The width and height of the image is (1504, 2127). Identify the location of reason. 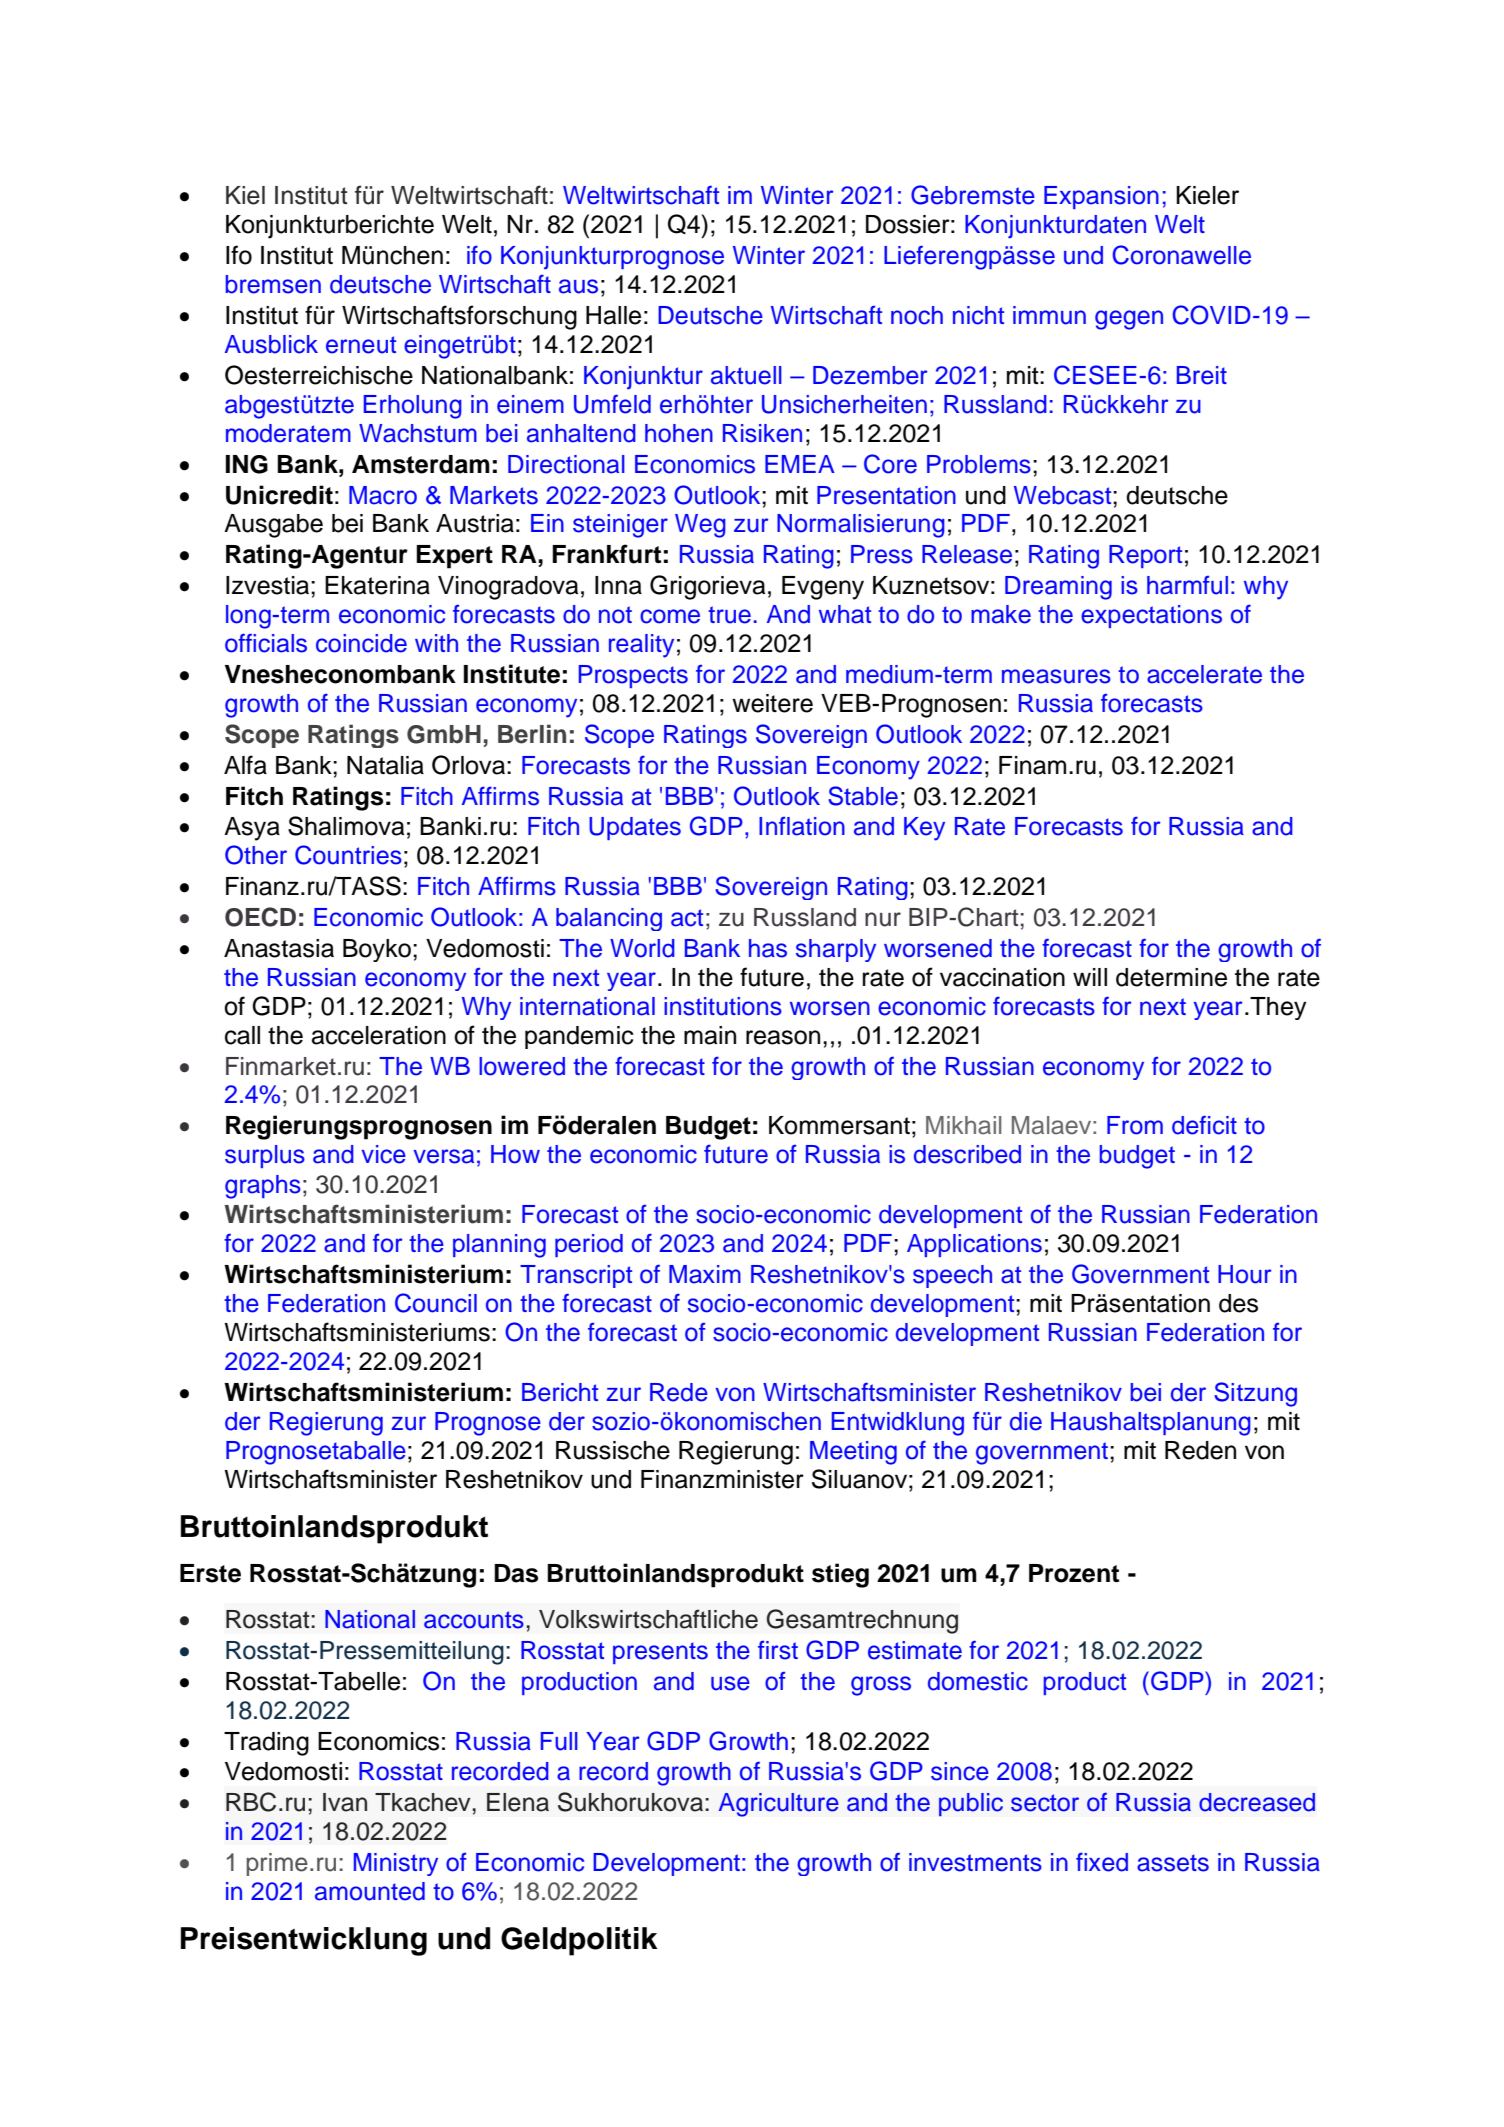
(783, 1037).
